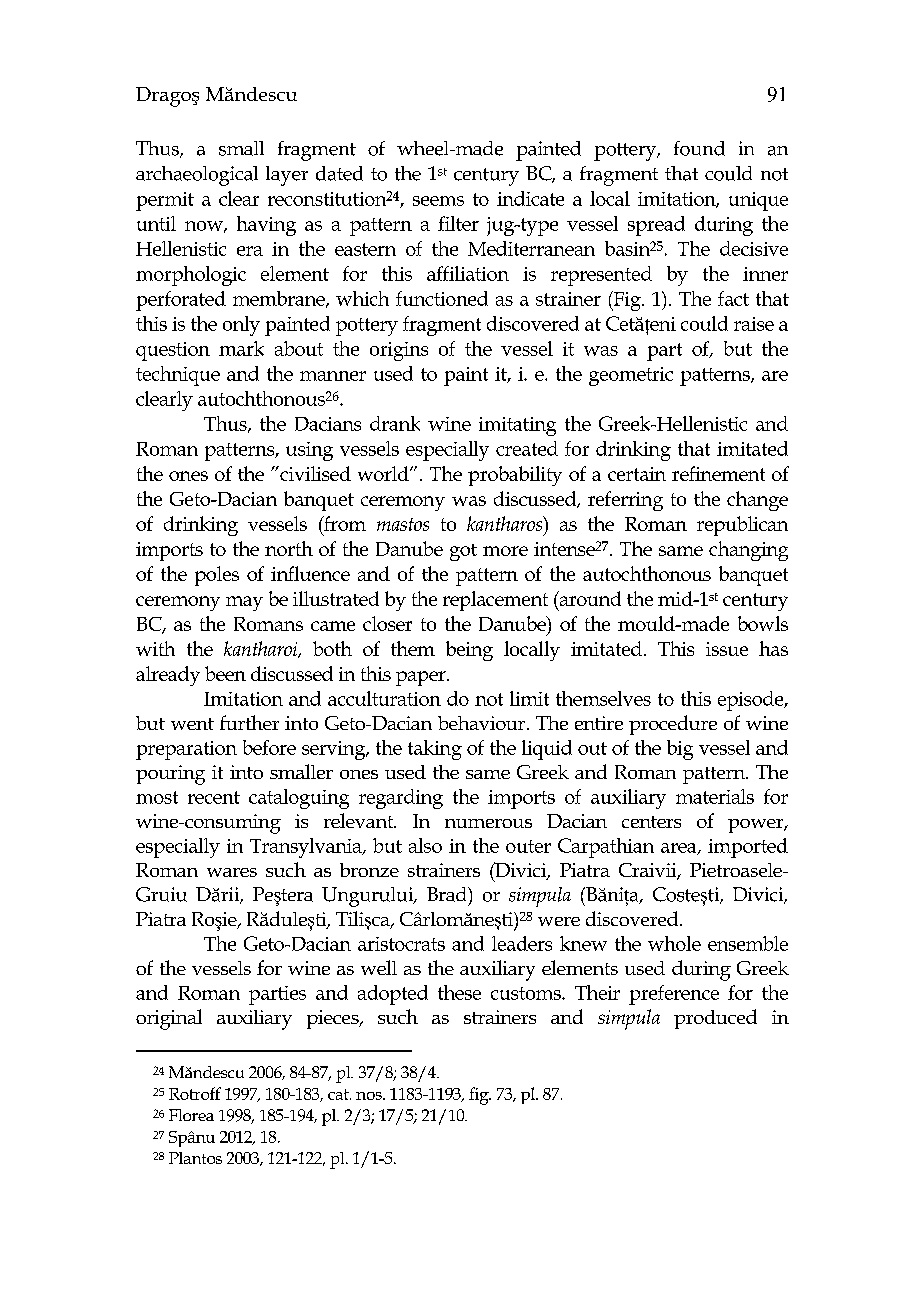 The image size is (924, 1305). I want to click on numerous, so click(488, 823).
